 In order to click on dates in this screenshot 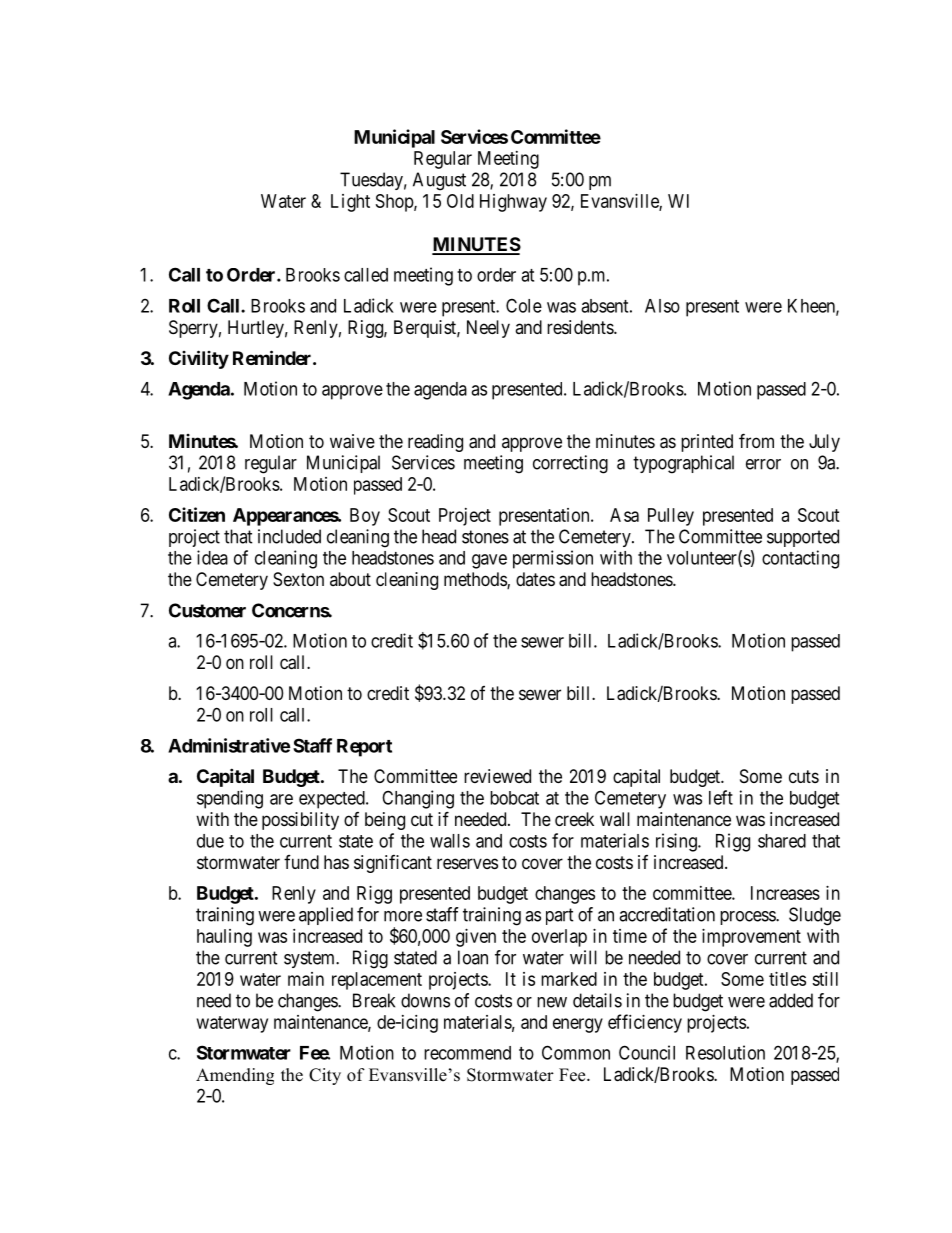, I will do `click(535, 579)`.
